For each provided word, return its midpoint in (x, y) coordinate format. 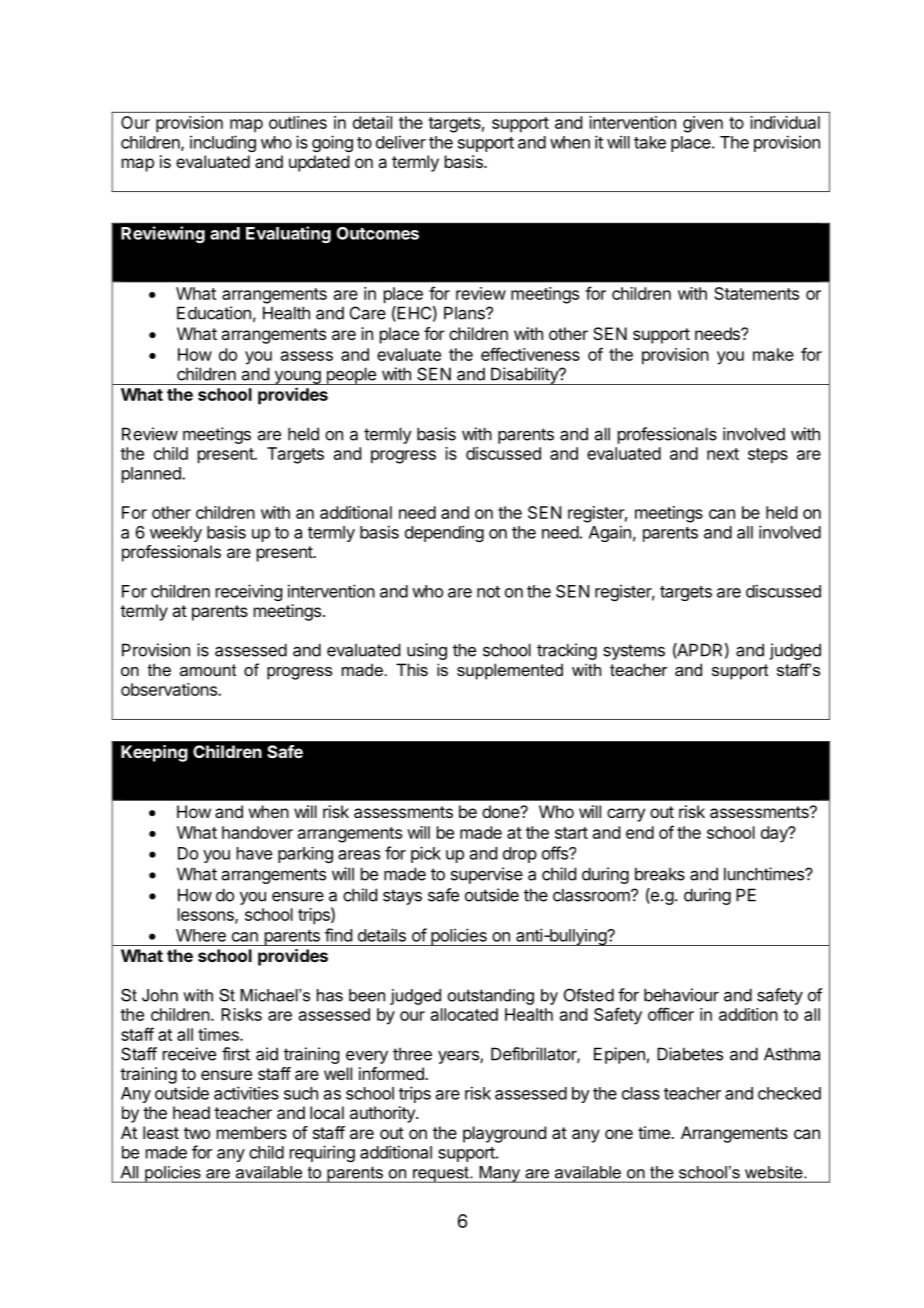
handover (257, 832)
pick (426, 854)
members (252, 1132)
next (723, 454)
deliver (401, 142)
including (223, 143)
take (650, 142)
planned (152, 475)
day (775, 834)
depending (444, 533)
